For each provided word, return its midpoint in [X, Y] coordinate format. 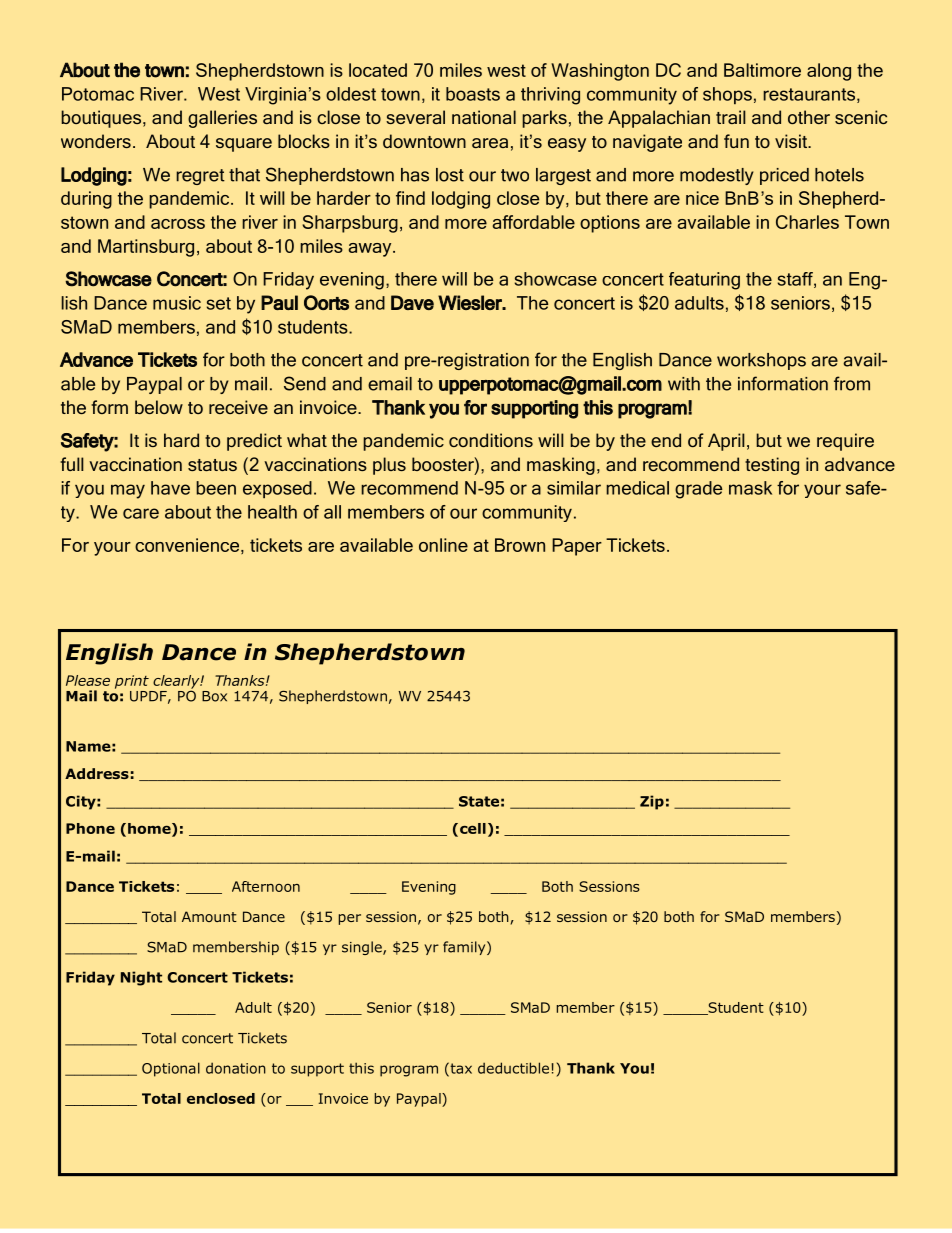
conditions [491, 440]
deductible [513, 1068]
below [159, 407]
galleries [222, 119]
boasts [473, 94]
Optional [171, 1069]
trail [731, 117]
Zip [652, 802]
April [726, 442]
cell [473, 828]
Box [214, 696]
